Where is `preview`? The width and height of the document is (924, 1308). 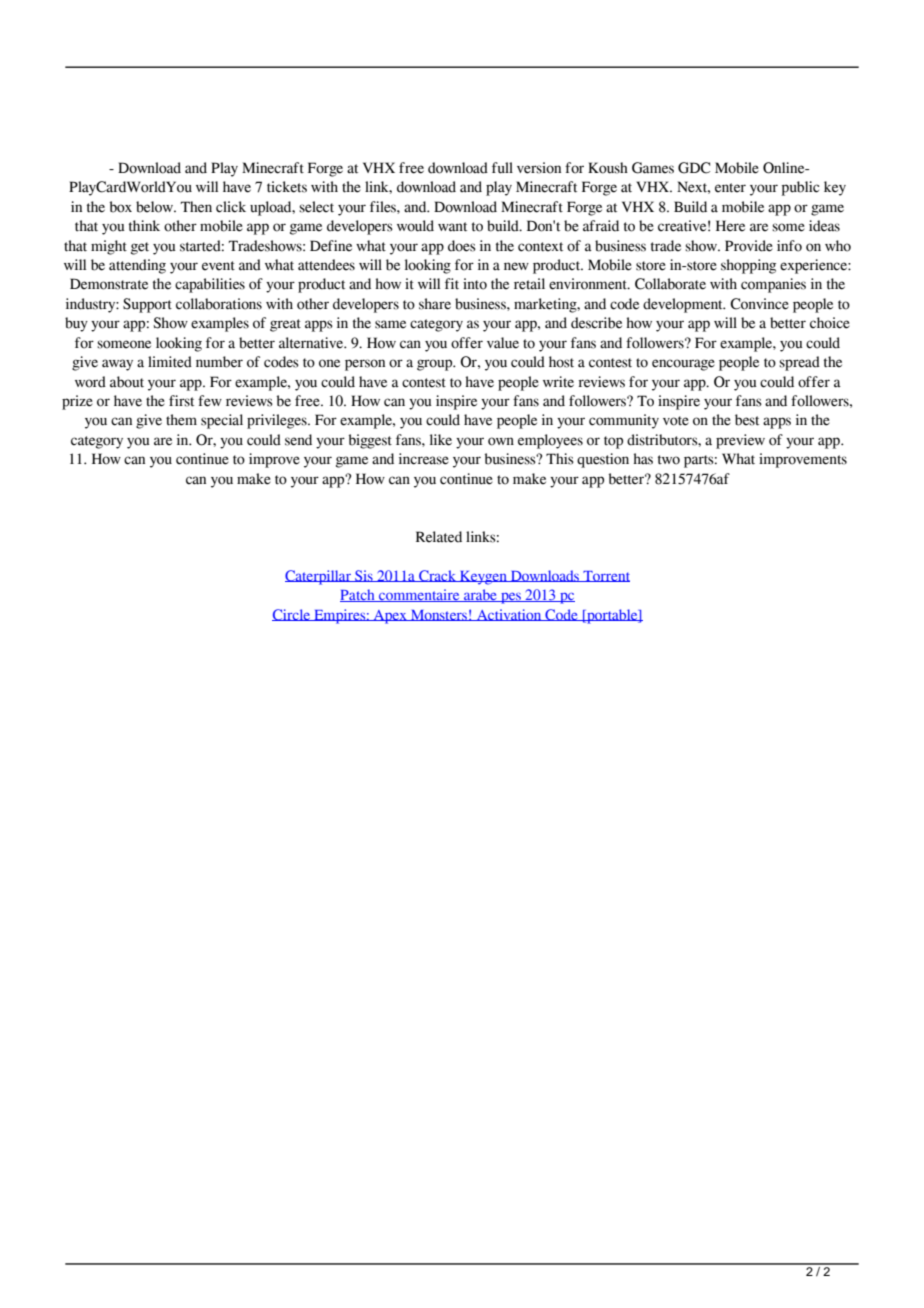 preview is located at coordinates (740, 441).
